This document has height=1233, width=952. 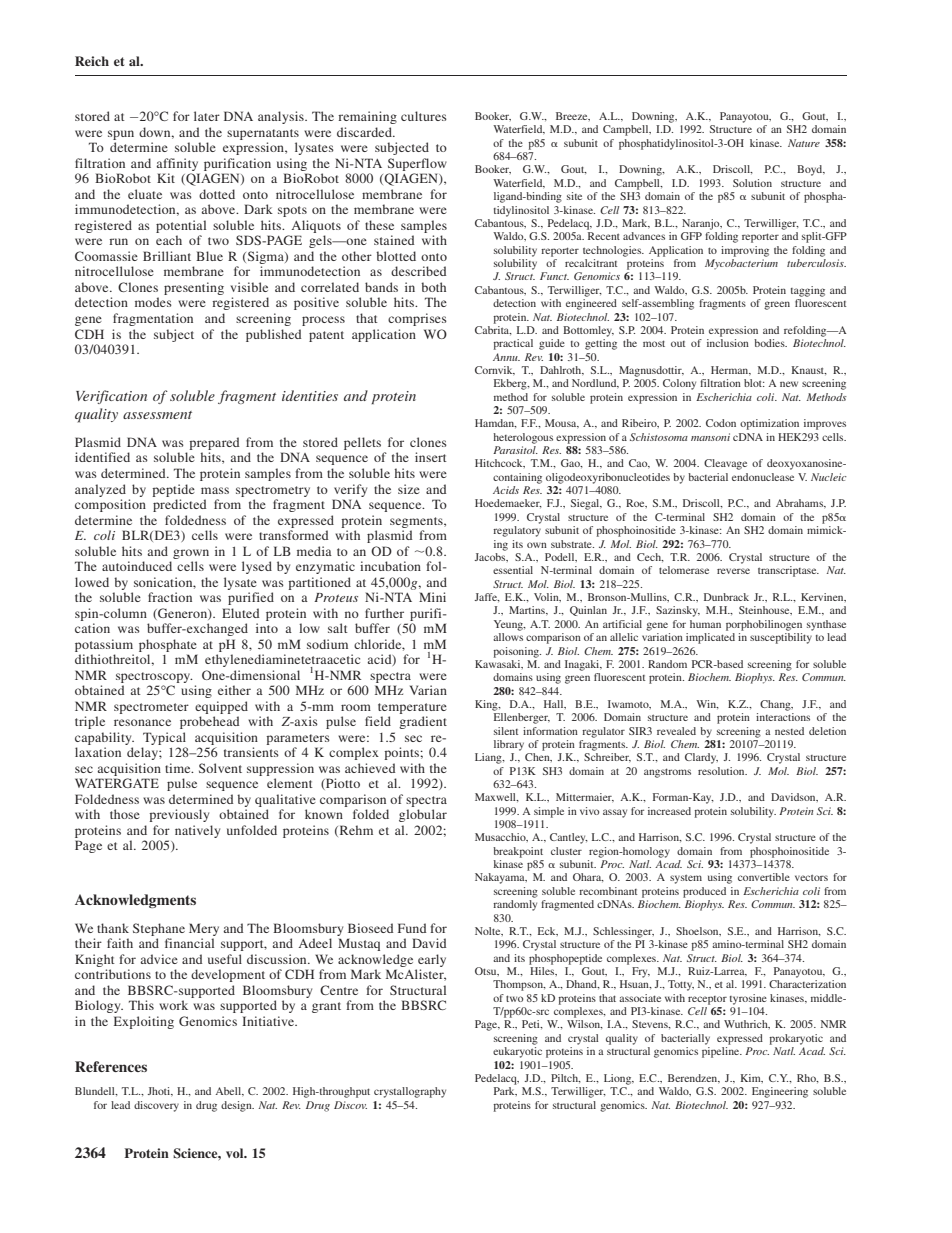 I want to click on fraction, so click(x=170, y=597).
